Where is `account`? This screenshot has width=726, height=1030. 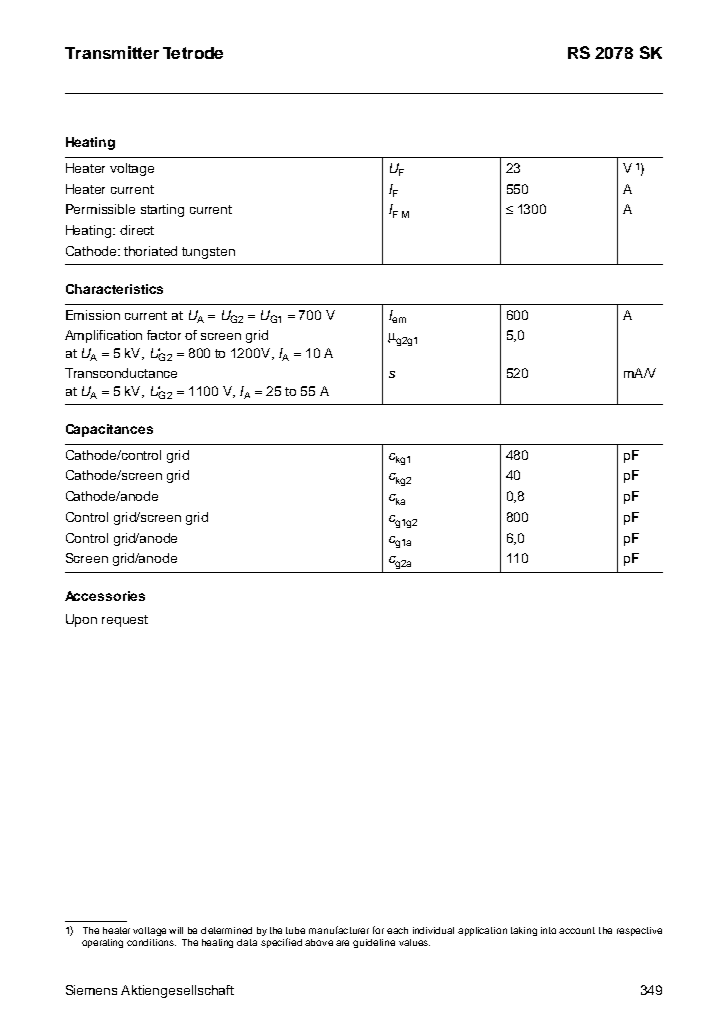 account is located at coordinates (577, 930).
